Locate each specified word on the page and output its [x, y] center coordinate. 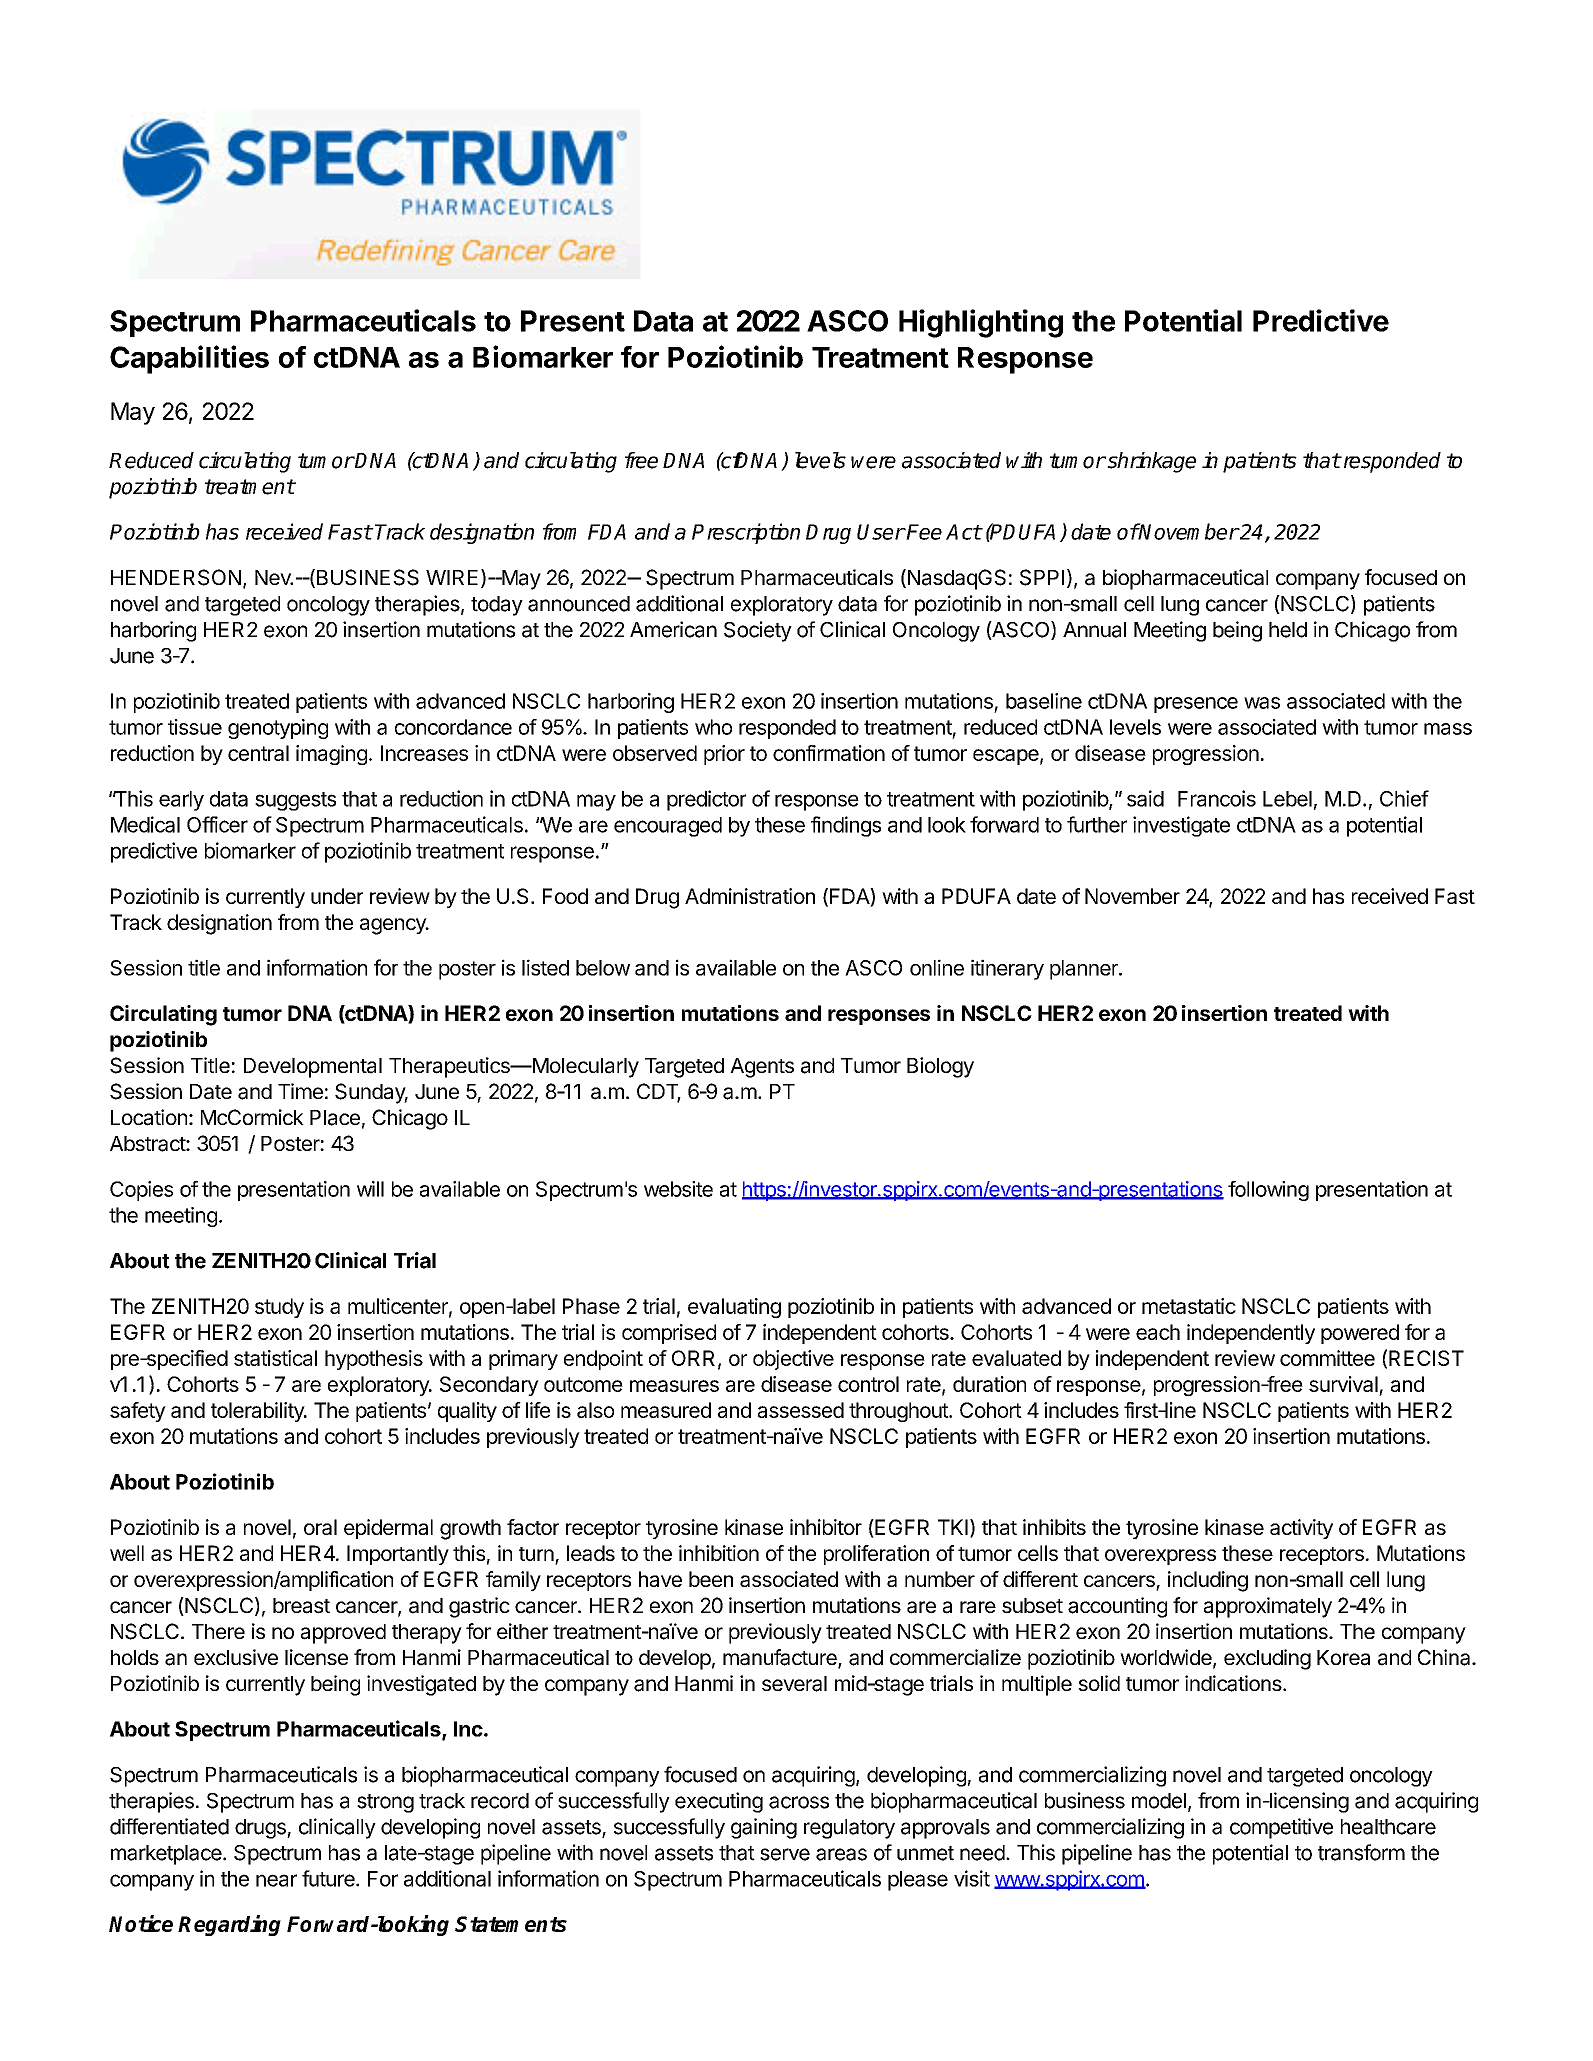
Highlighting [981, 323]
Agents [762, 1068]
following [1268, 1191]
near [276, 1880]
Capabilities [189, 359]
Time [300, 1091]
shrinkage [1150, 462]
